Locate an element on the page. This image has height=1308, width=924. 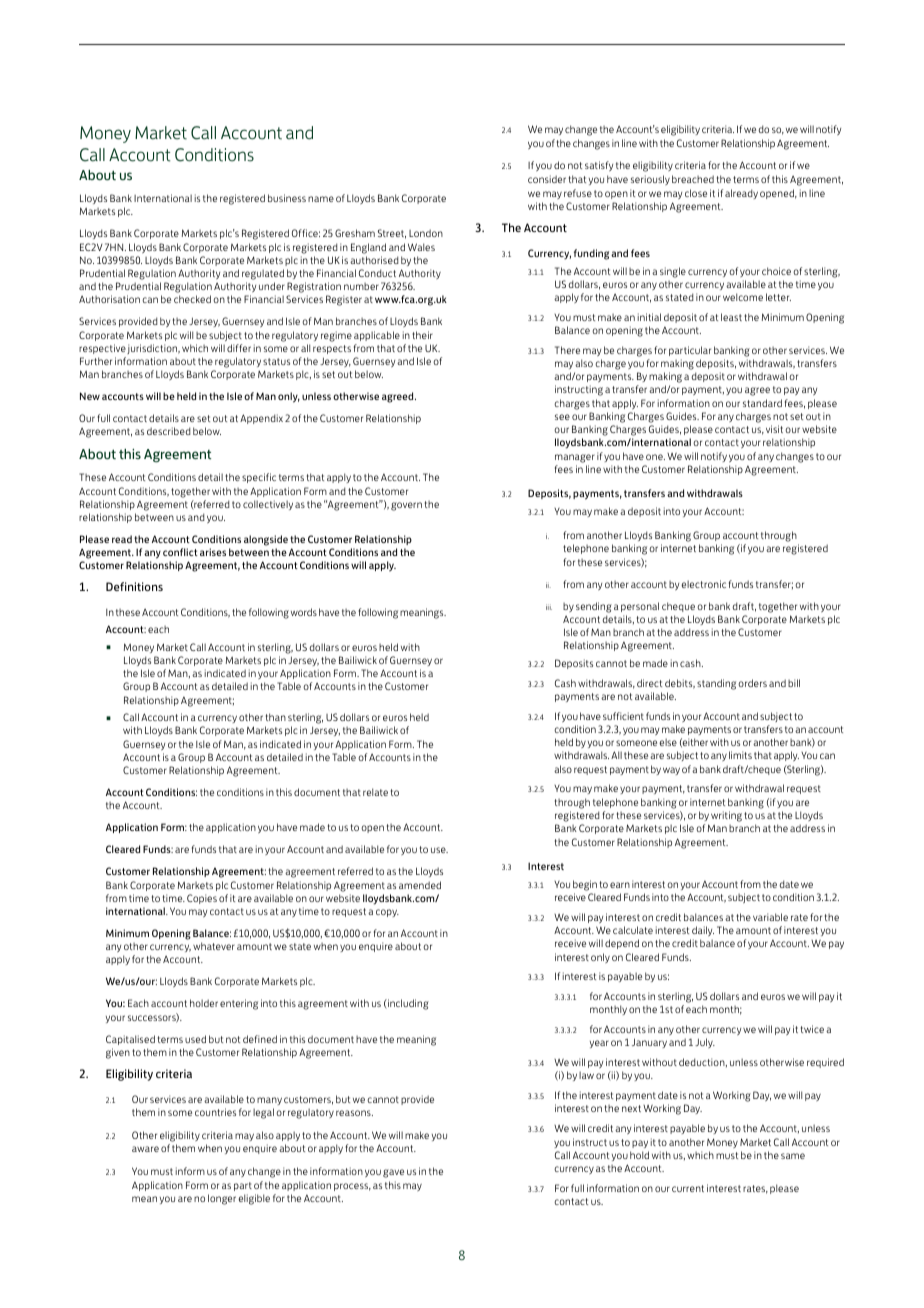
close is located at coordinates (696, 193).
